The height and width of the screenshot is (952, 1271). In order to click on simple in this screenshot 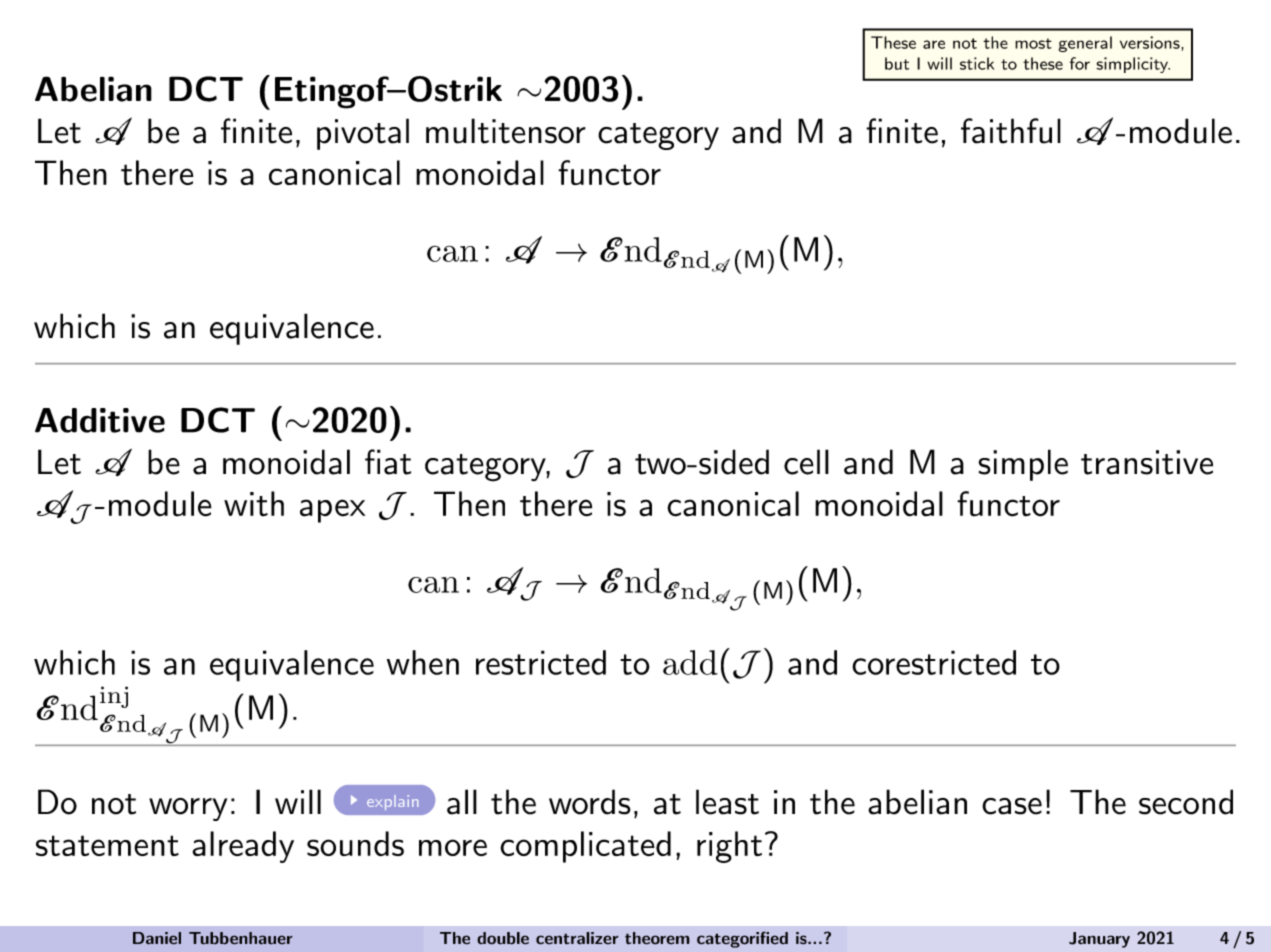, I will do `click(1023, 465)`.
